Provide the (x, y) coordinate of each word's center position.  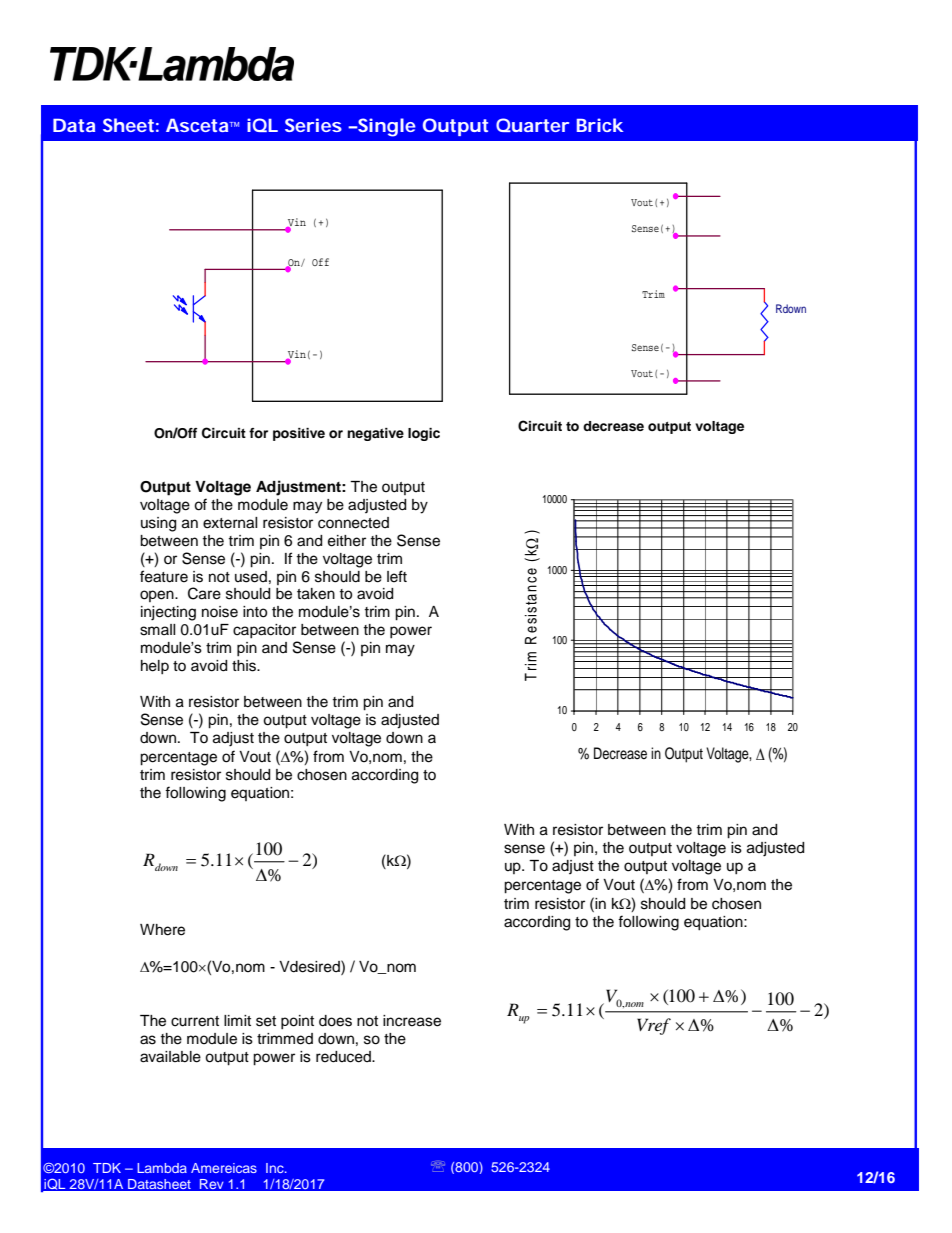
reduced (344, 1057)
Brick (600, 125)
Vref (654, 1026)
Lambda (162, 1168)
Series (313, 125)
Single (386, 127)
